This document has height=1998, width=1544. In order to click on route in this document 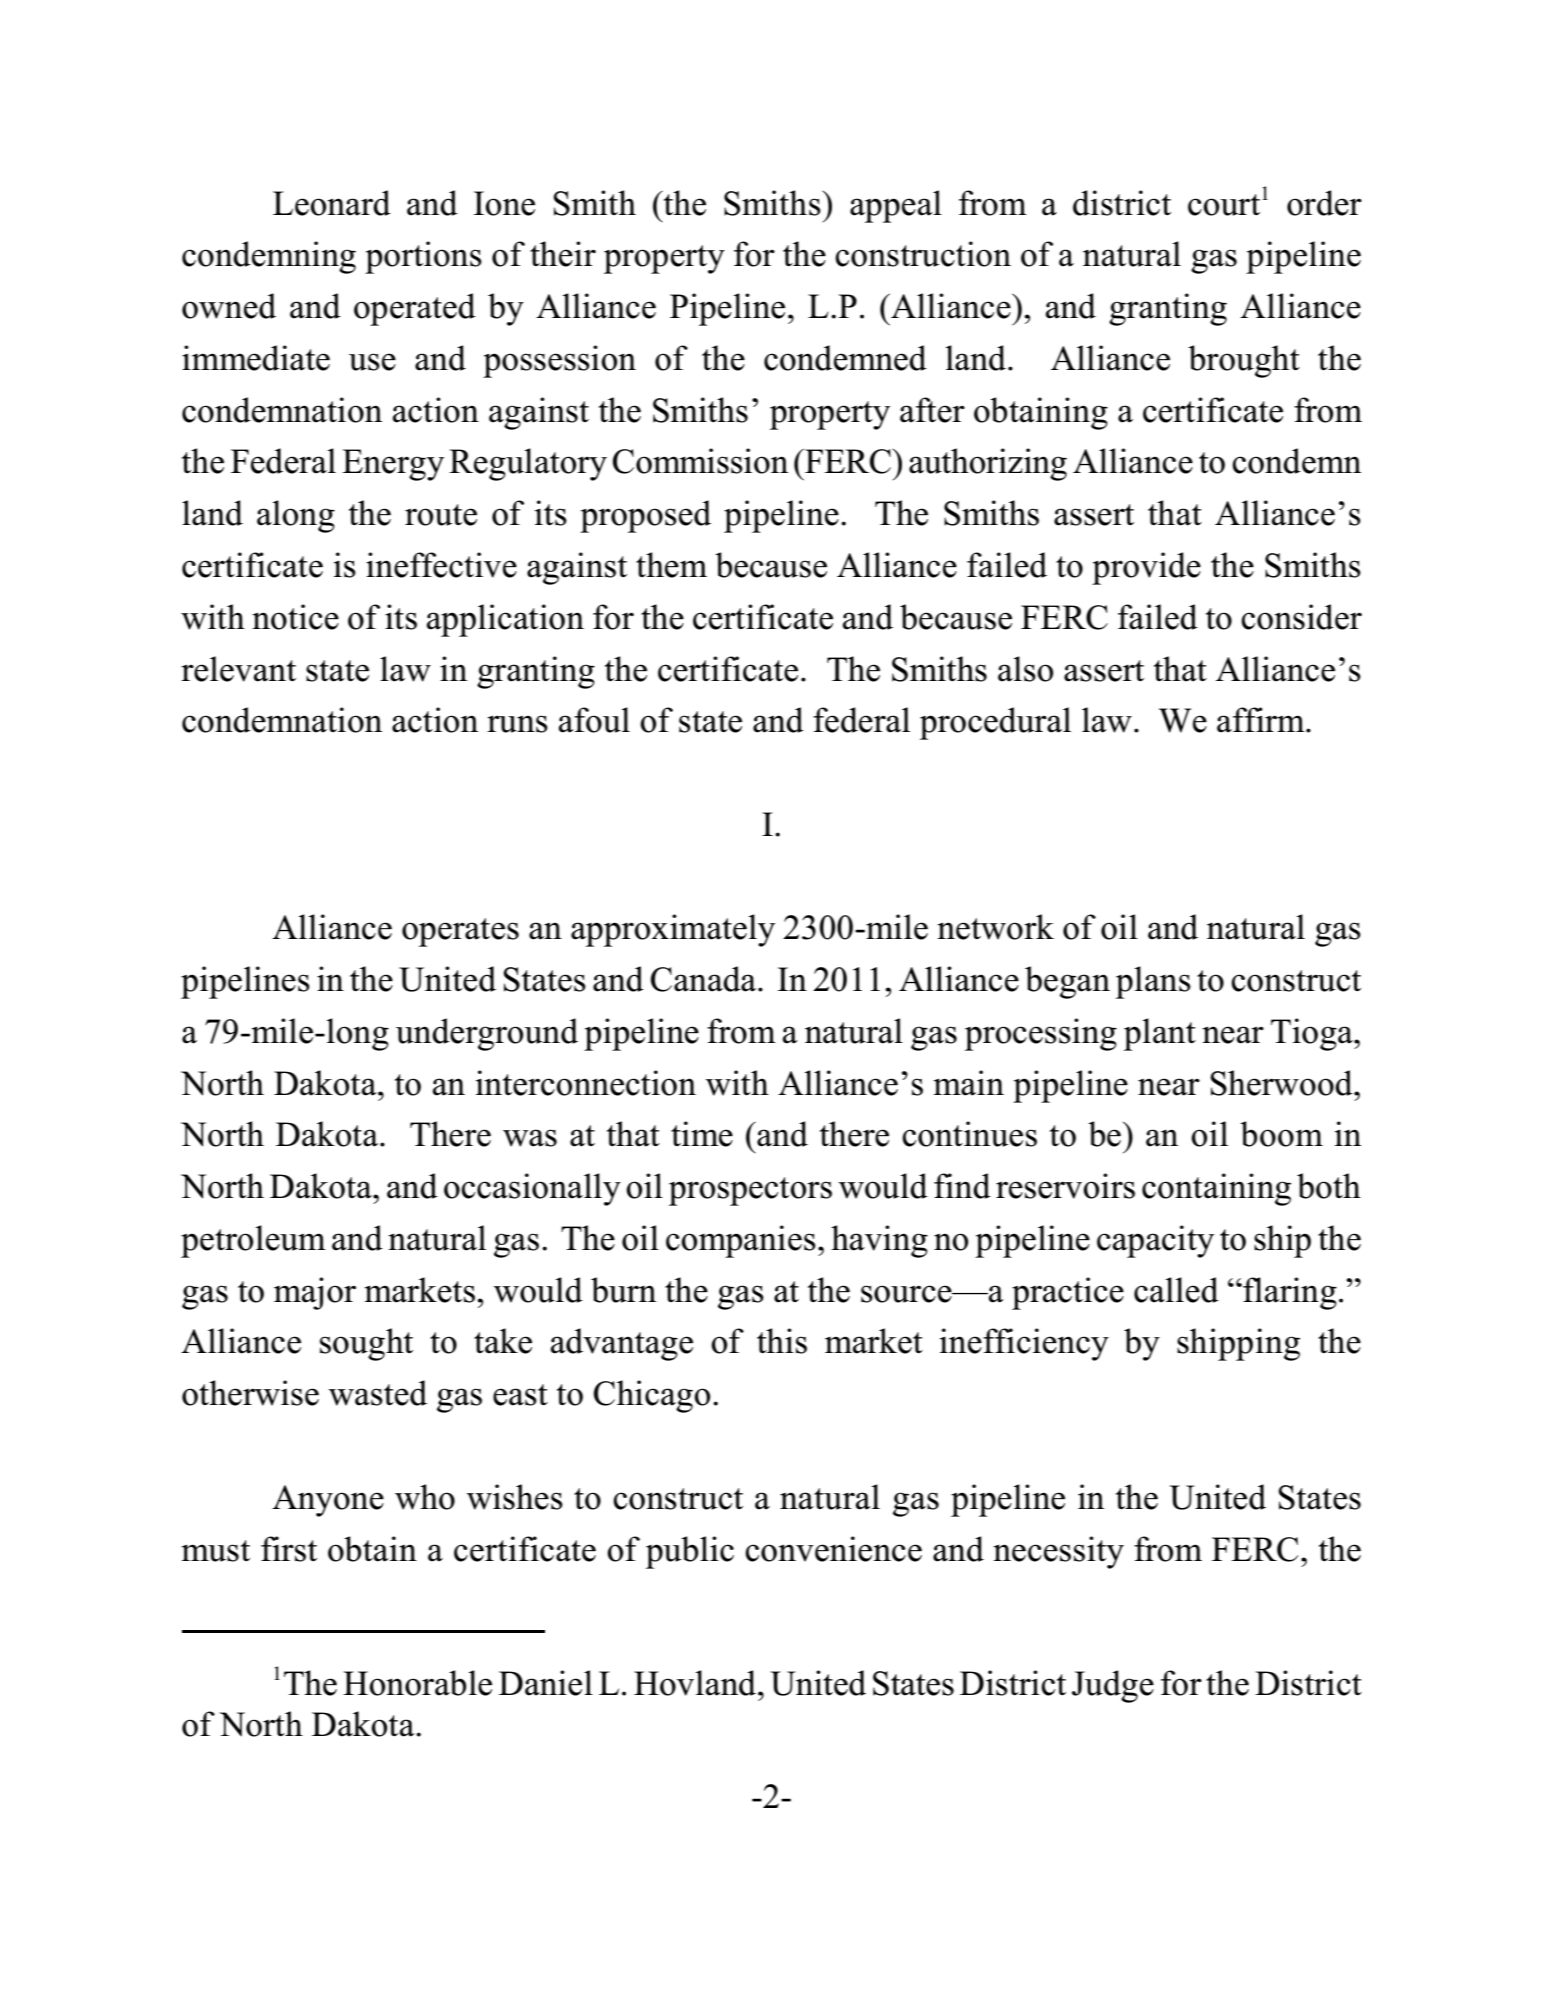, I will do `click(441, 515)`.
